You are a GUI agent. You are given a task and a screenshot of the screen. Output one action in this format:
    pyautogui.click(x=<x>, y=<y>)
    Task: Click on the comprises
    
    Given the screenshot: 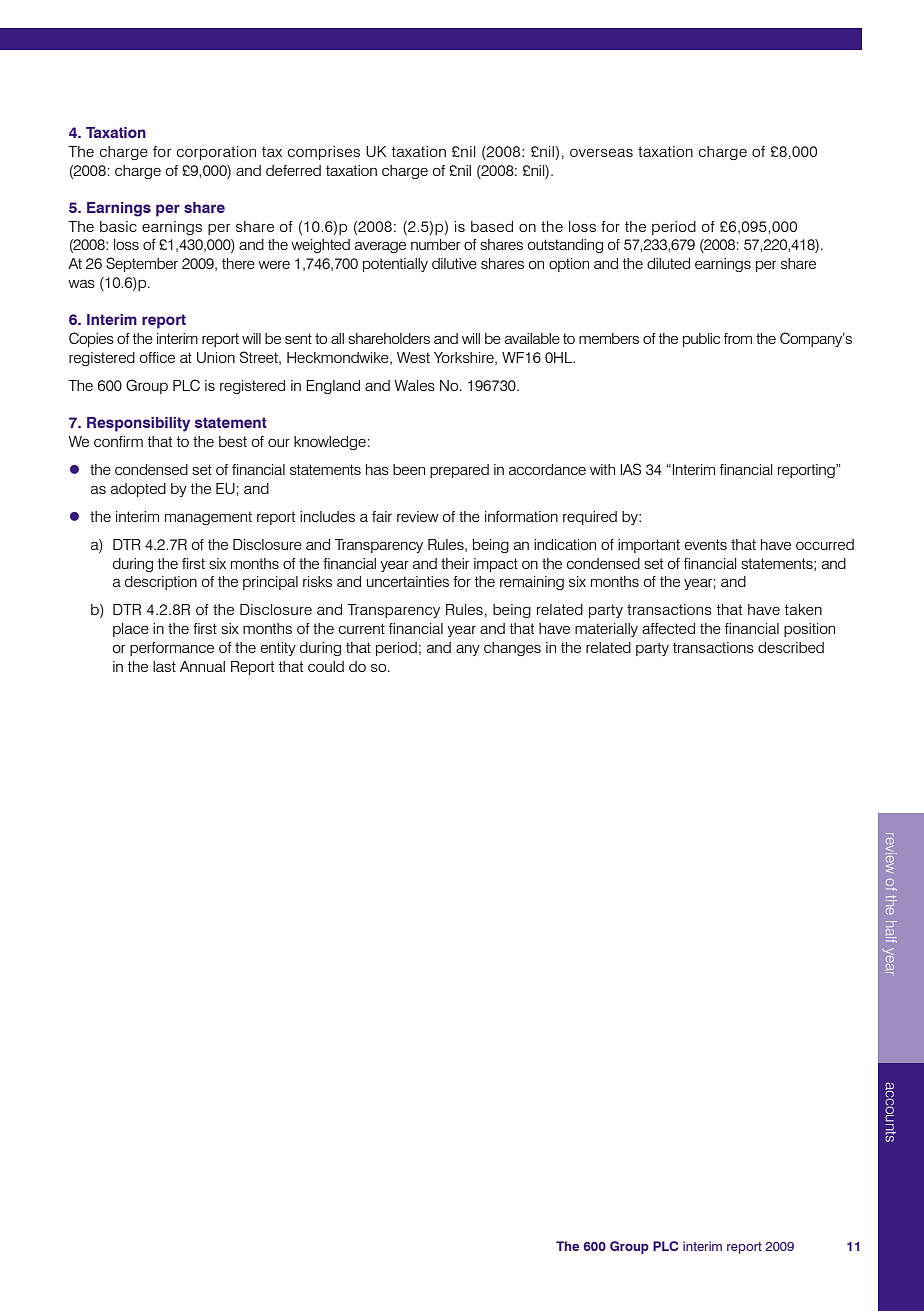 What is the action you would take?
    pyautogui.click(x=324, y=153)
